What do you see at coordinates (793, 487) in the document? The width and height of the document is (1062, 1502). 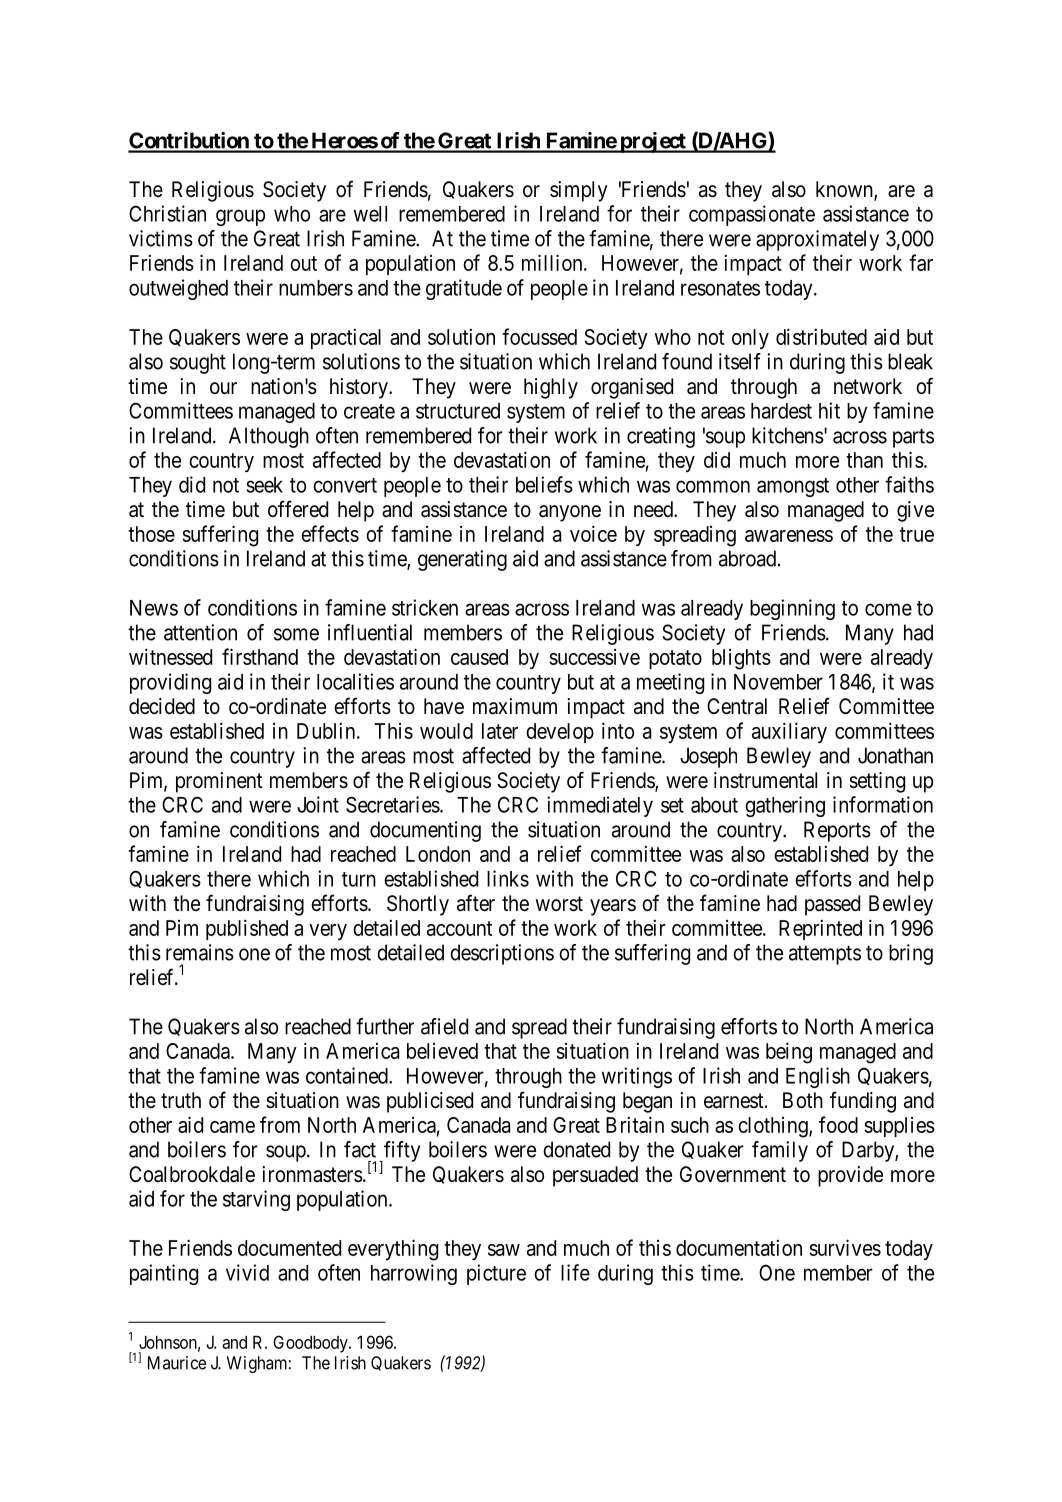 I see `amongst` at bounding box center [793, 487].
